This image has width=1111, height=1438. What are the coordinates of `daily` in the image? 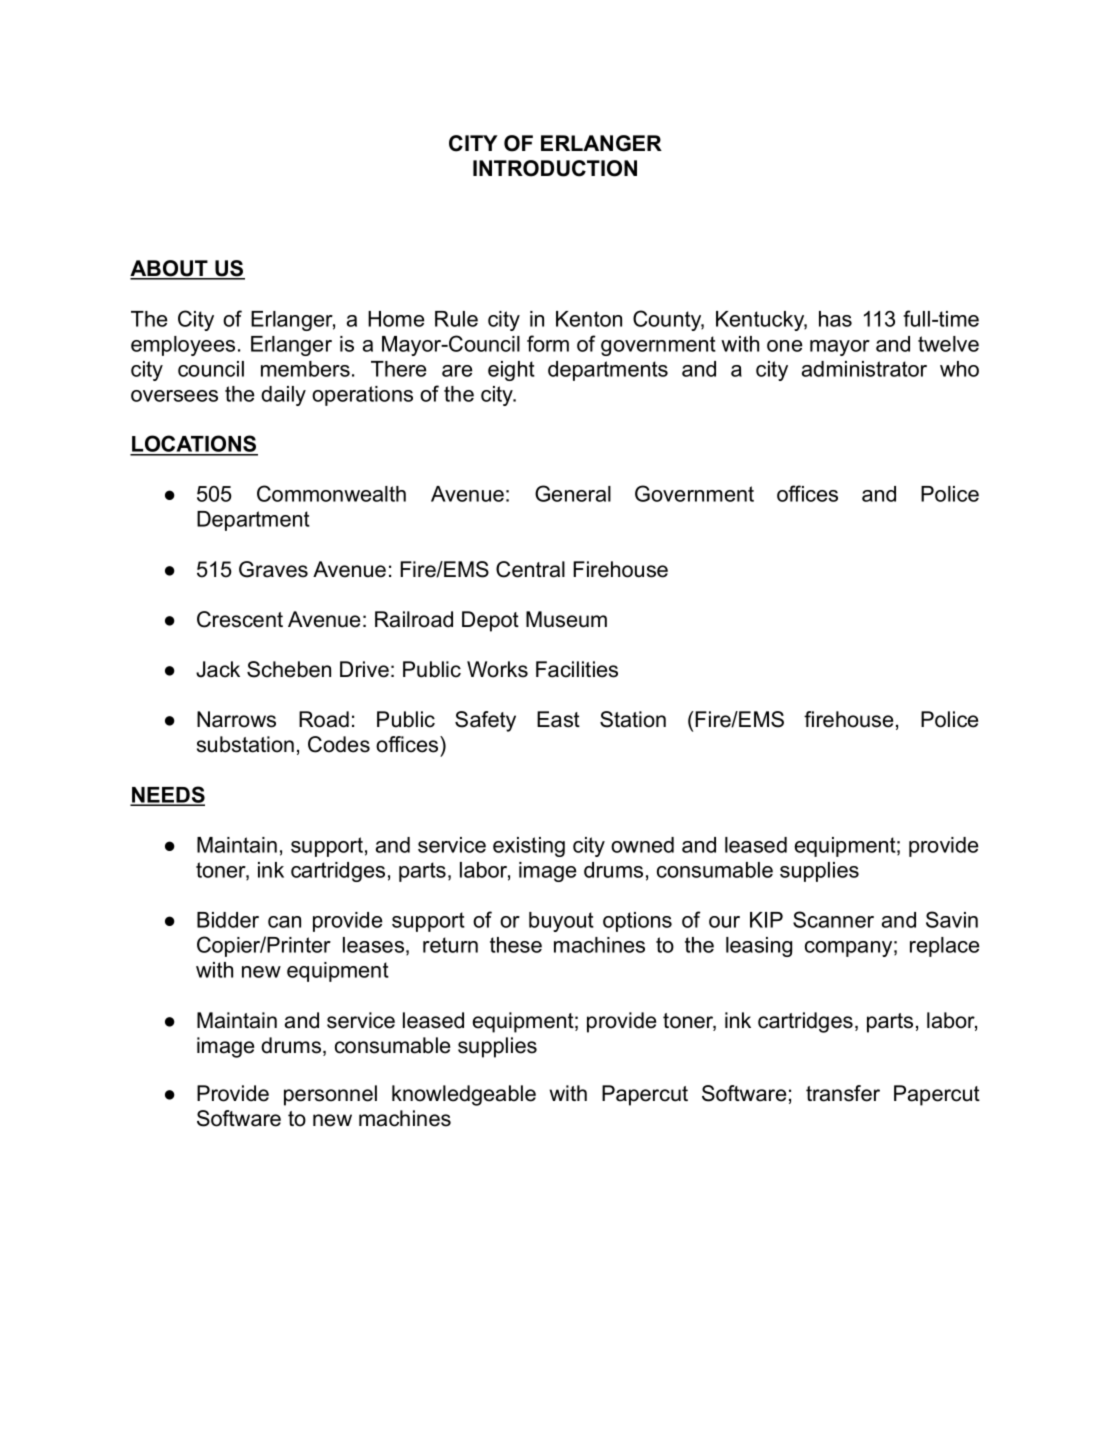 It's located at (283, 396).
